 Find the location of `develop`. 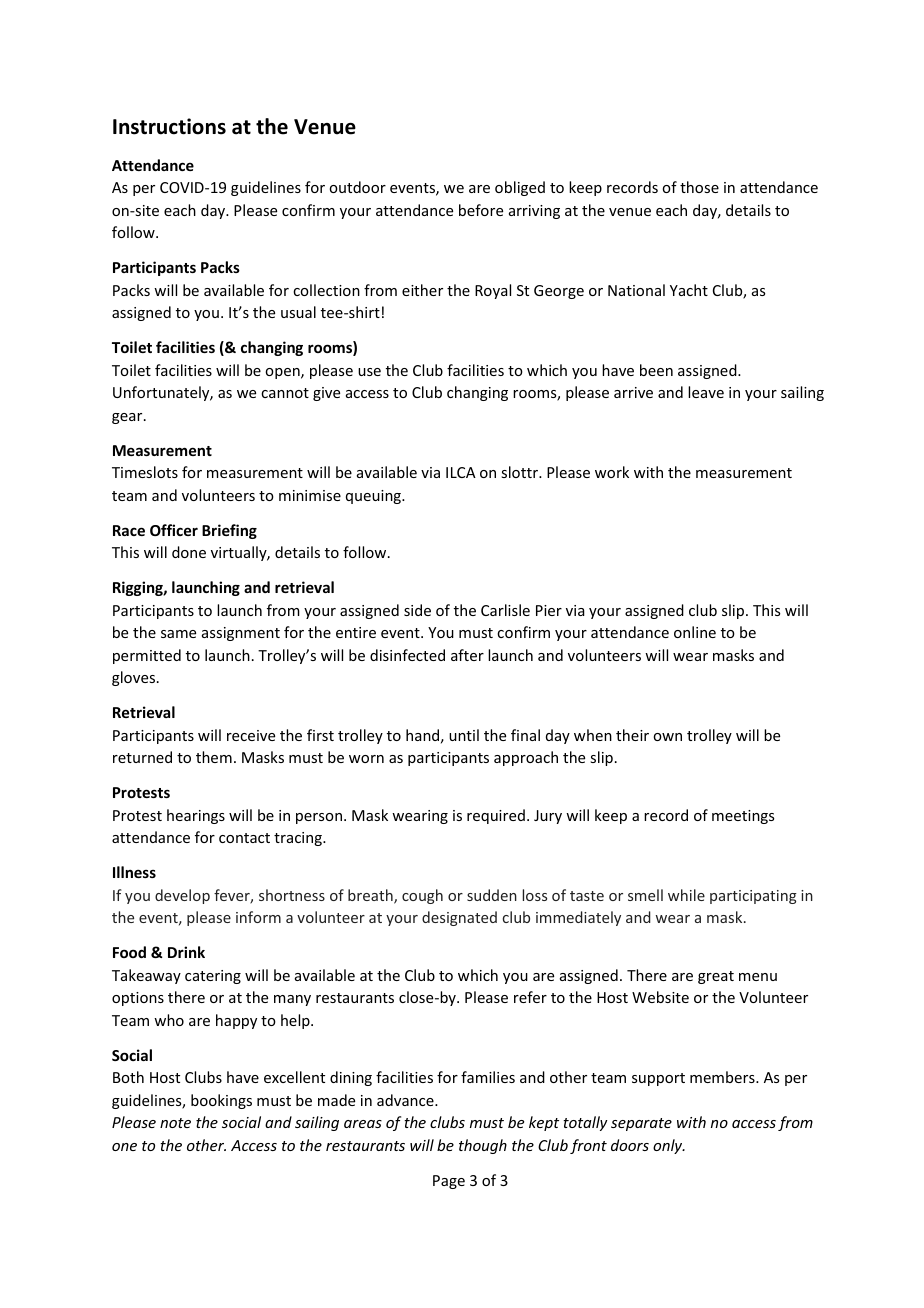

develop is located at coordinates (182, 896).
